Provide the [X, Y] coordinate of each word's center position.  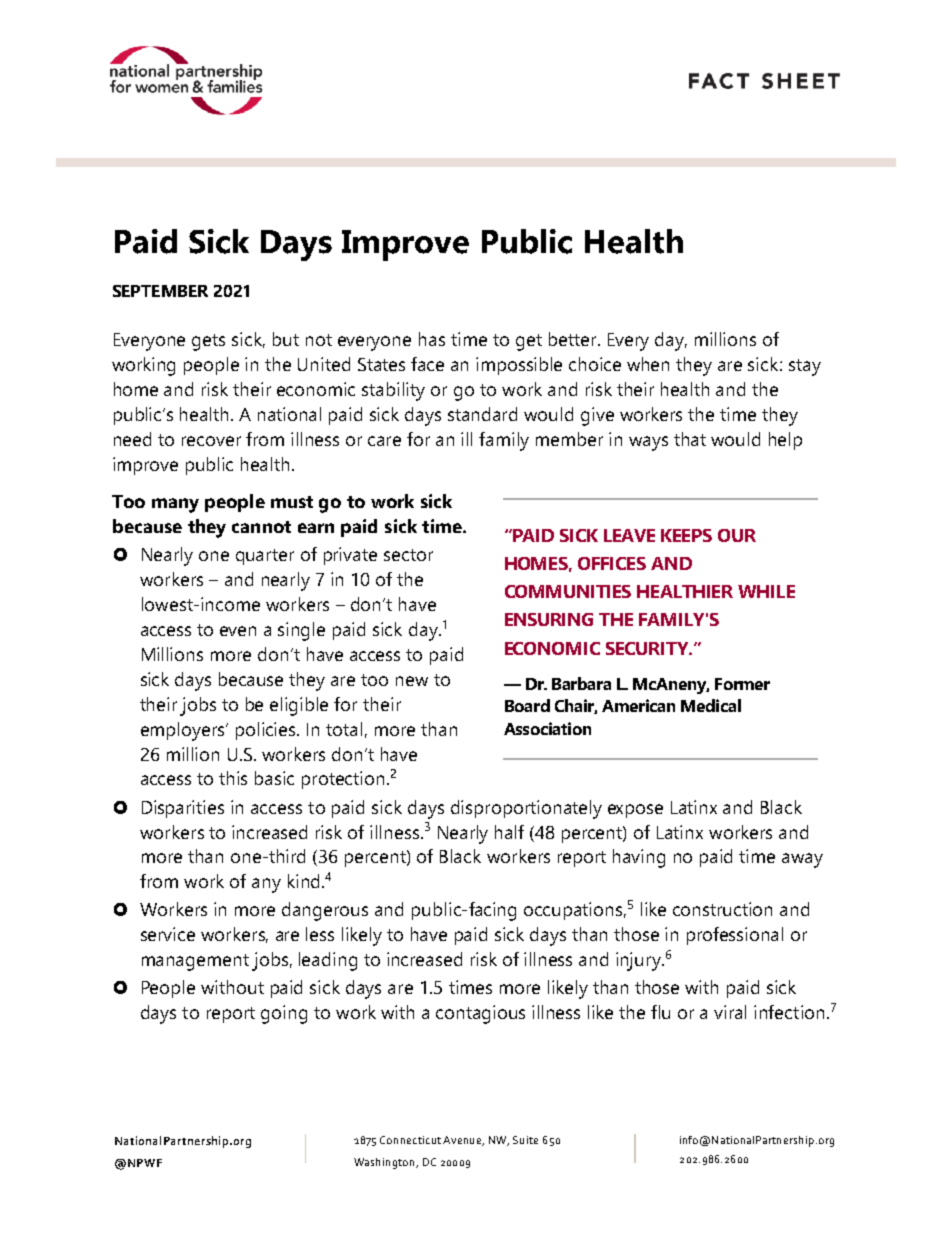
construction [722, 909]
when [648, 364]
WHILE [766, 591]
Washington [385, 1163]
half [509, 832]
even [238, 631]
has [432, 339]
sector [408, 555]
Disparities [183, 809]
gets [208, 342]
